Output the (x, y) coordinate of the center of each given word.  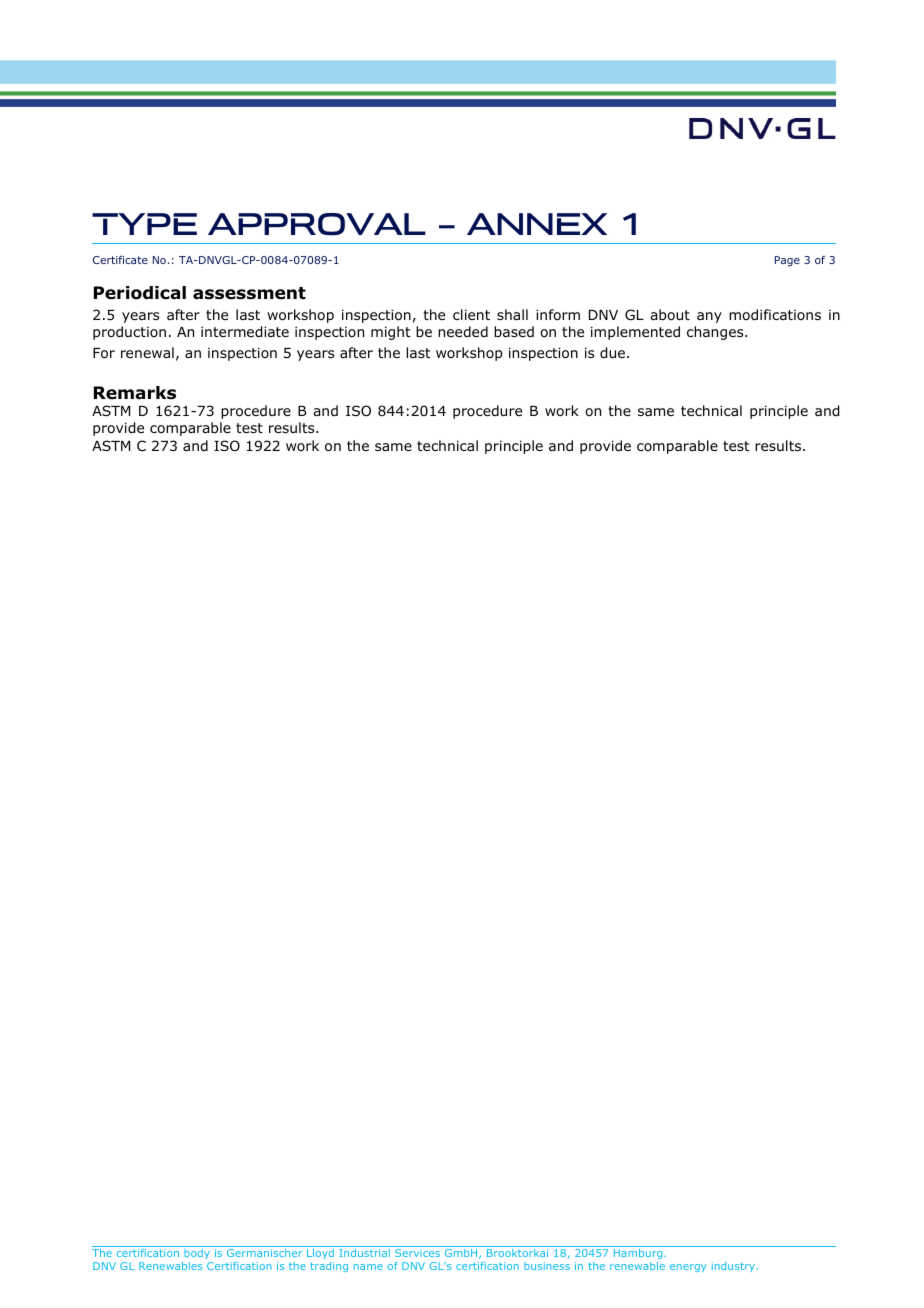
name (368, 1267)
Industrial (365, 1253)
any (709, 317)
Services (417, 1253)
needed (463, 331)
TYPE (144, 224)
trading (329, 1267)
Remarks (135, 393)
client (471, 314)
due (612, 353)
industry (733, 1267)
